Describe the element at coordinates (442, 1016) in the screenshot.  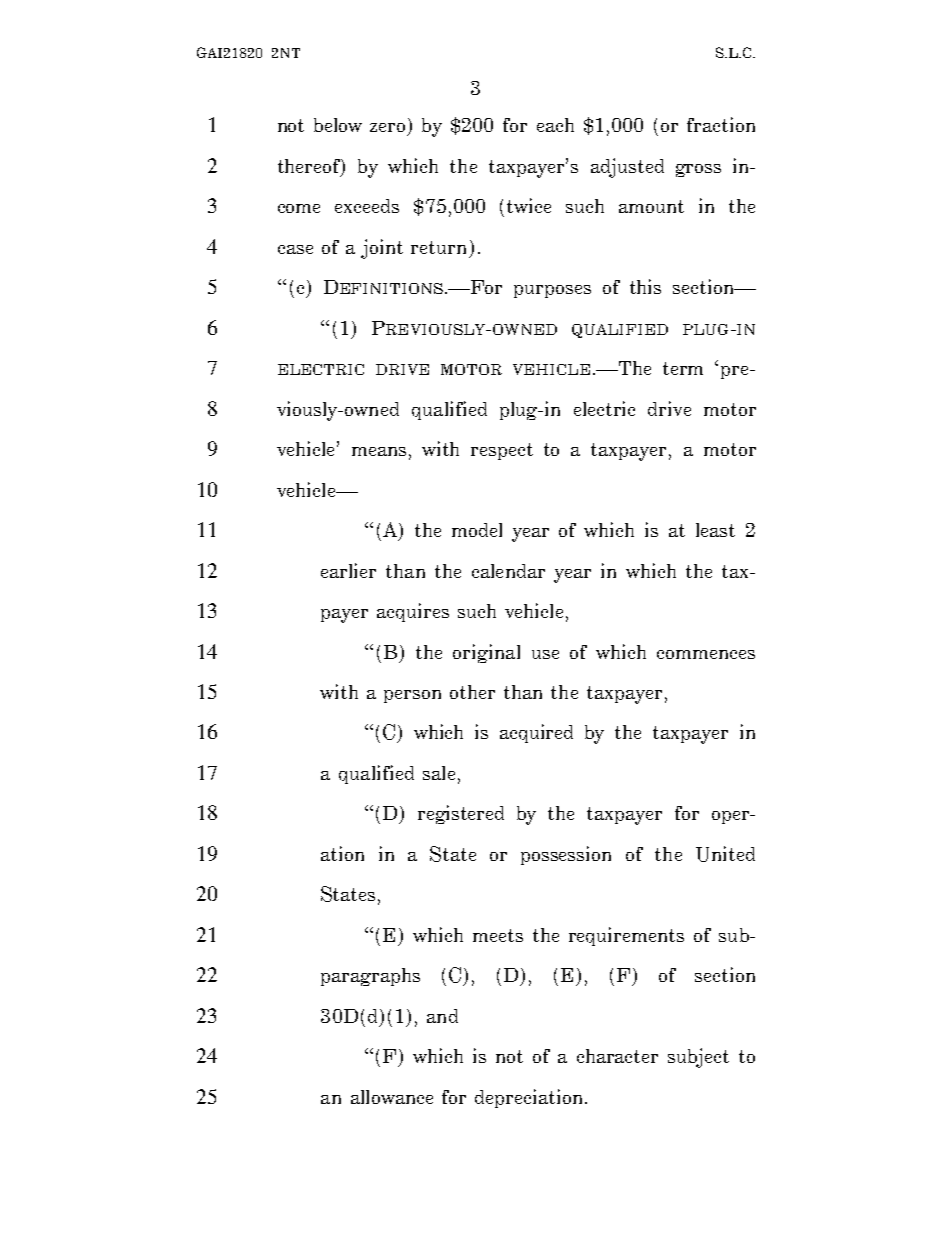
I see `and` at that location.
